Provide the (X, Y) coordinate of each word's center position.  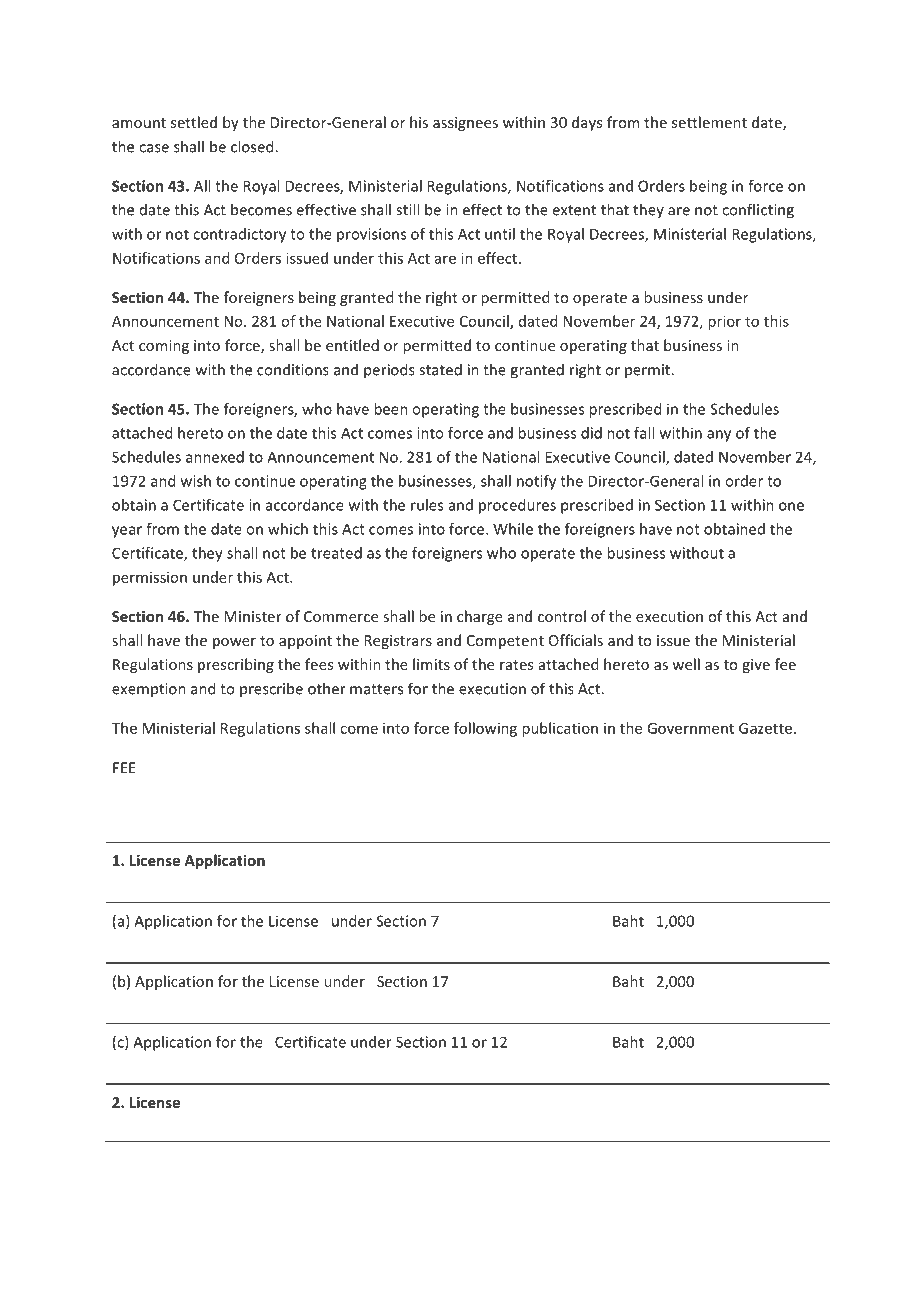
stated (440, 369)
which (288, 529)
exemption (149, 690)
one (791, 506)
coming (164, 347)
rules (427, 505)
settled (194, 122)
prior (724, 322)
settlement (709, 122)
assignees (465, 124)
